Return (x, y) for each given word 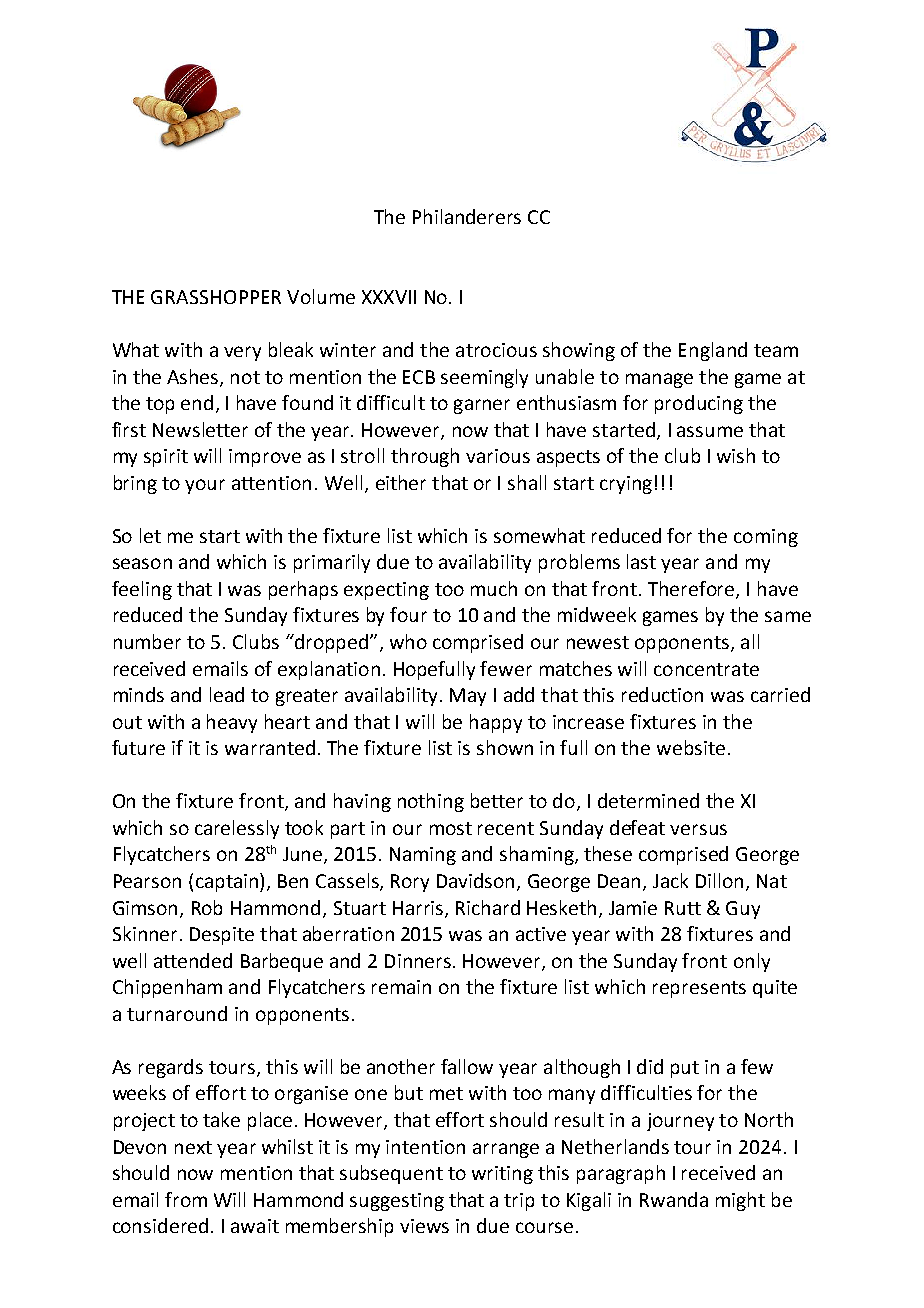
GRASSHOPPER (216, 297)
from (186, 1199)
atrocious (496, 350)
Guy (743, 910)
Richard (488, 907)
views (424, 1226)
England (713, 351)
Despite (222, 936)
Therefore (692, 590)
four (408, 614)
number (147, 641)
